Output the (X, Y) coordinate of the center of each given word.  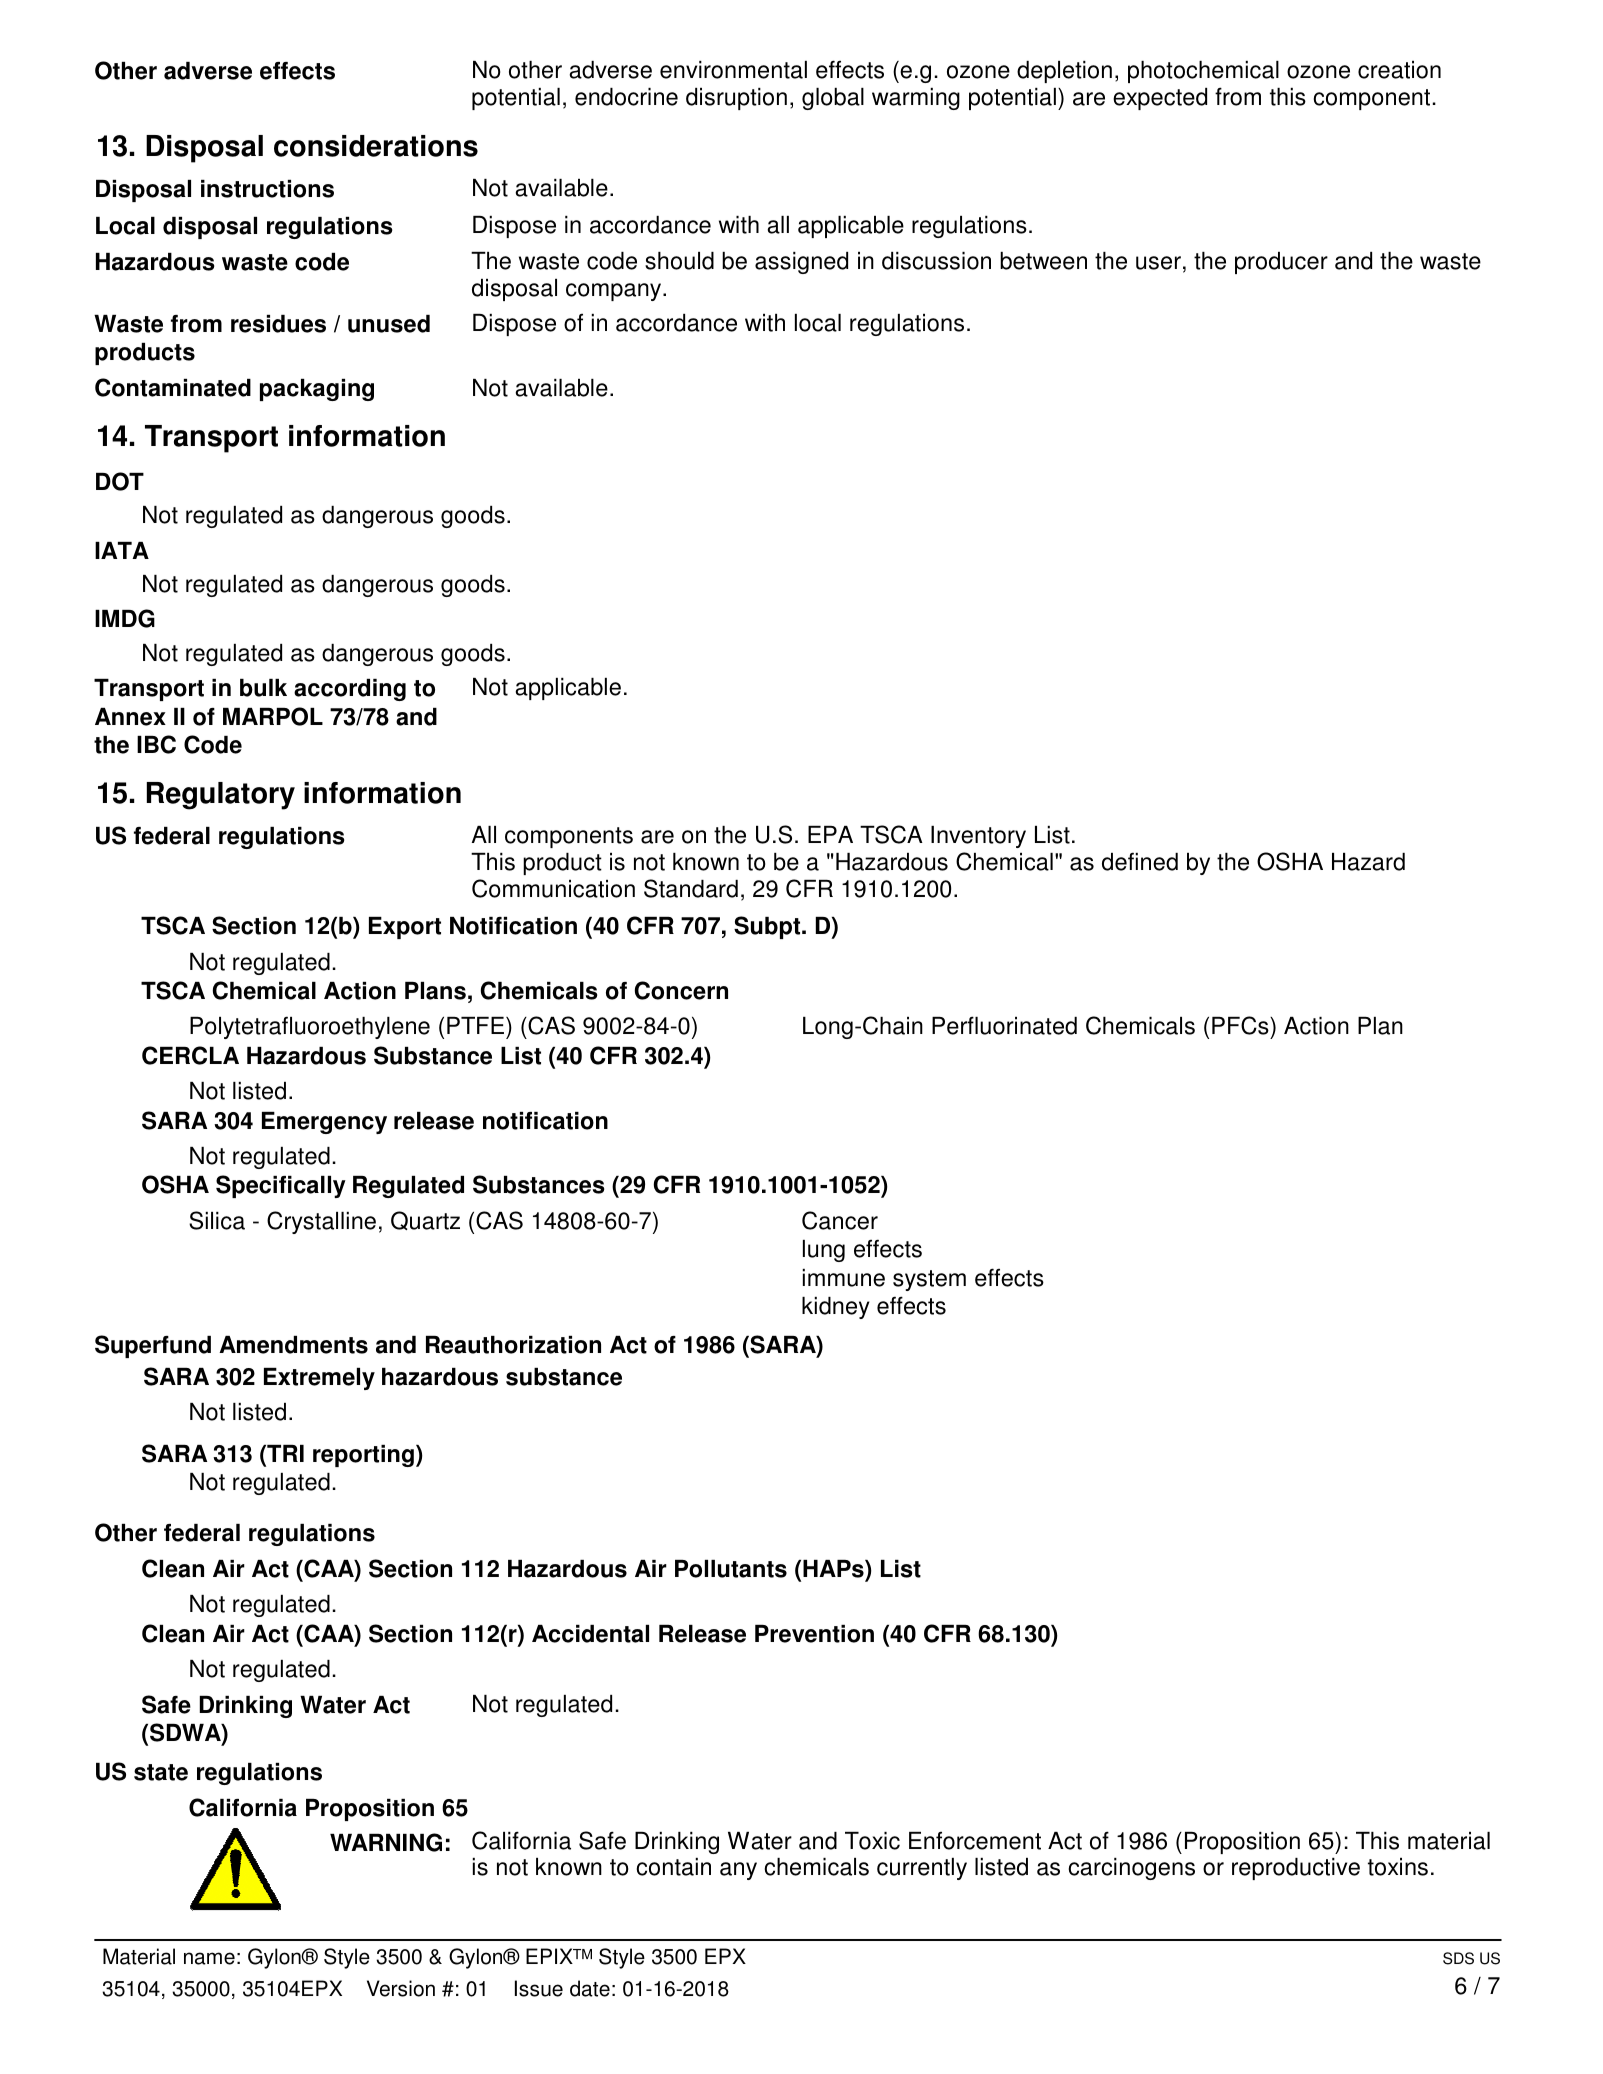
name (209, 1958)
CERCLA (190, 1055)
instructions (267, 189)
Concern (681, 990)
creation (1399, 70)
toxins (1398, 1867)
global (833, 99)
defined (1140, 861)
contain (673, 1867)
